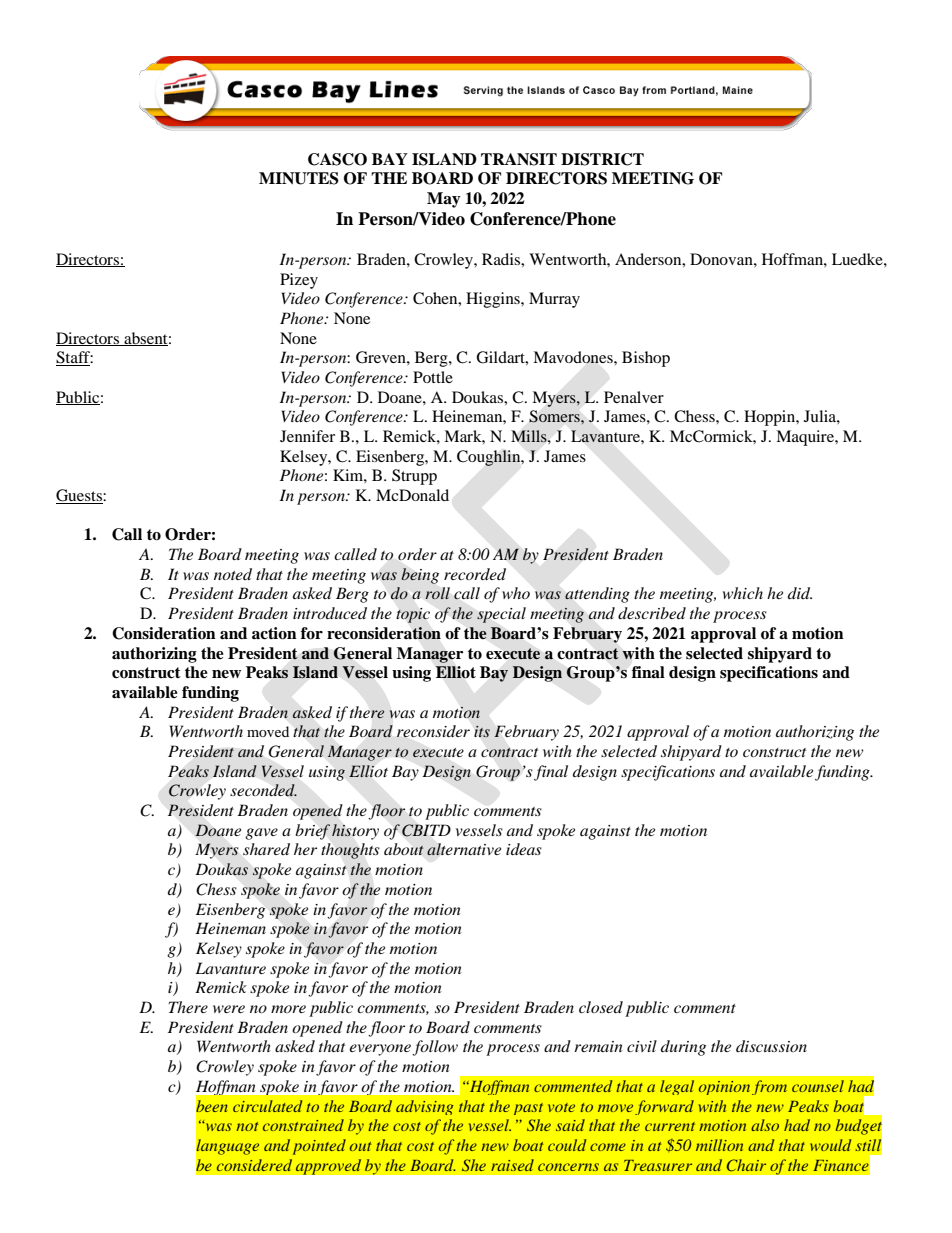 This screenshot has height=1233, width=952. Describe the element at coordinates (524, 849) in the screenshot. I see `ideas` at that location.
